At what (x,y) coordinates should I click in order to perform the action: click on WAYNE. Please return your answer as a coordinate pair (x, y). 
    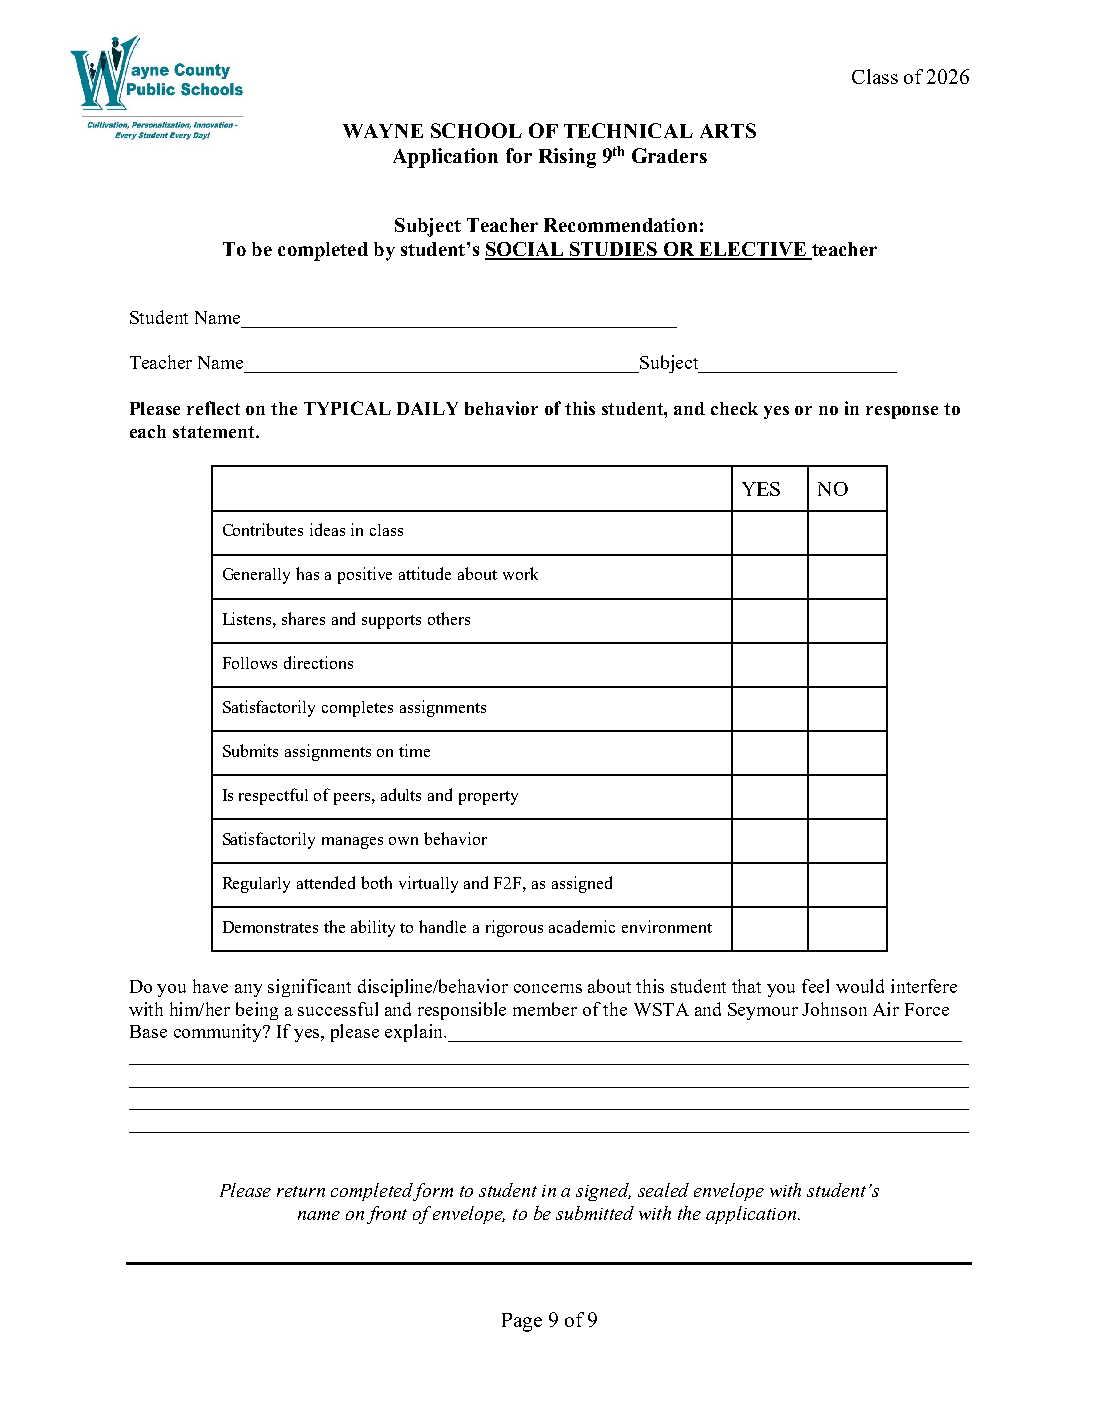
    Looking at the image, I should click on (383, 131).
